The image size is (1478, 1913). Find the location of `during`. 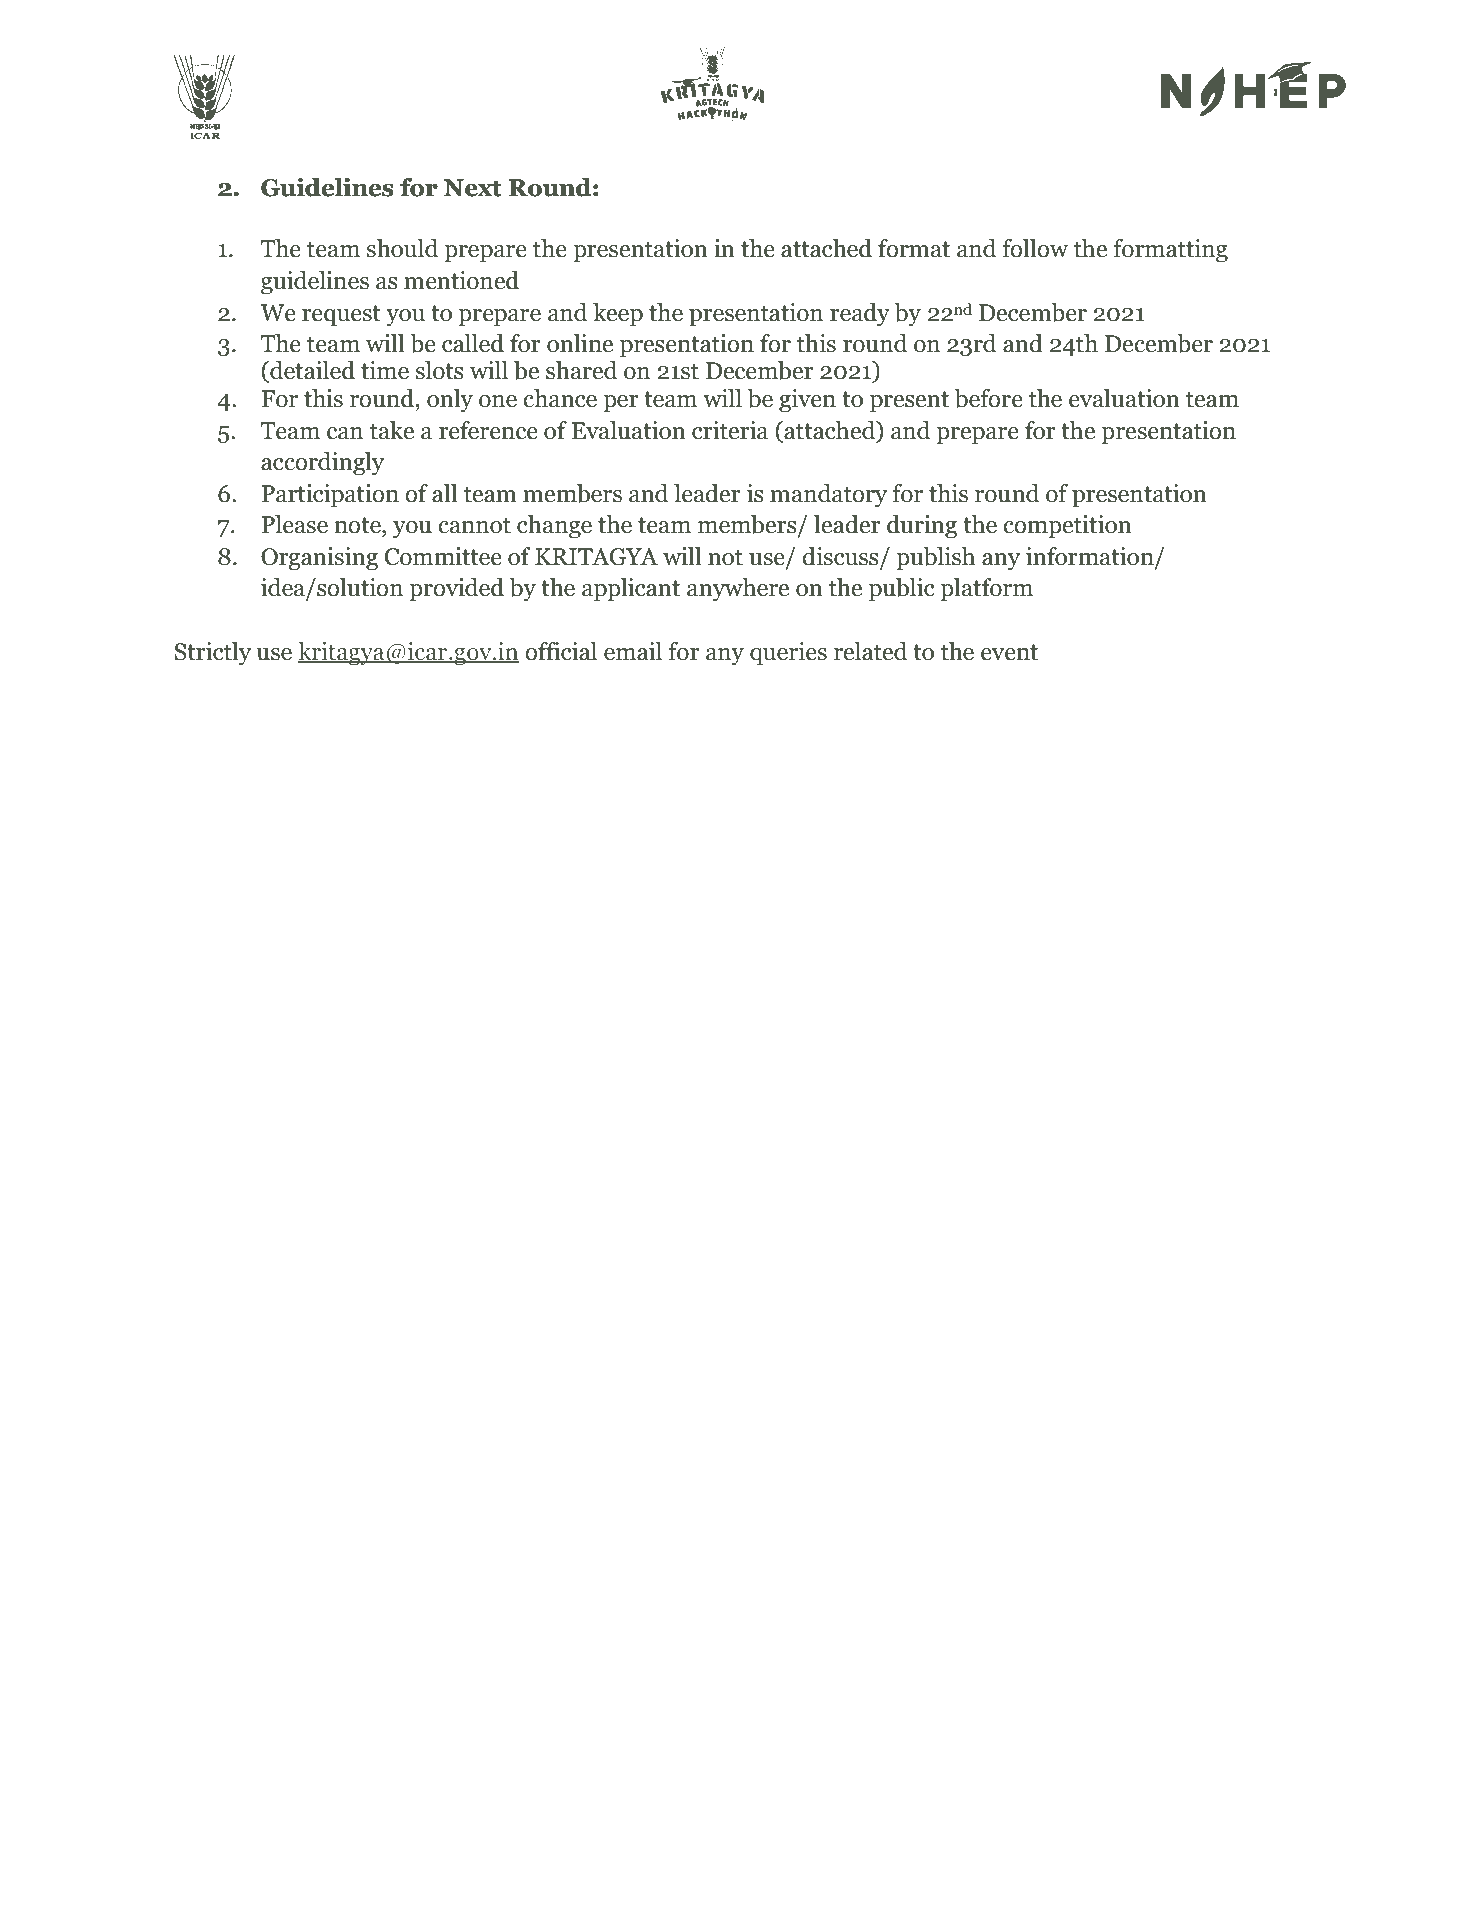

during is located at coordinates (922, 527).
